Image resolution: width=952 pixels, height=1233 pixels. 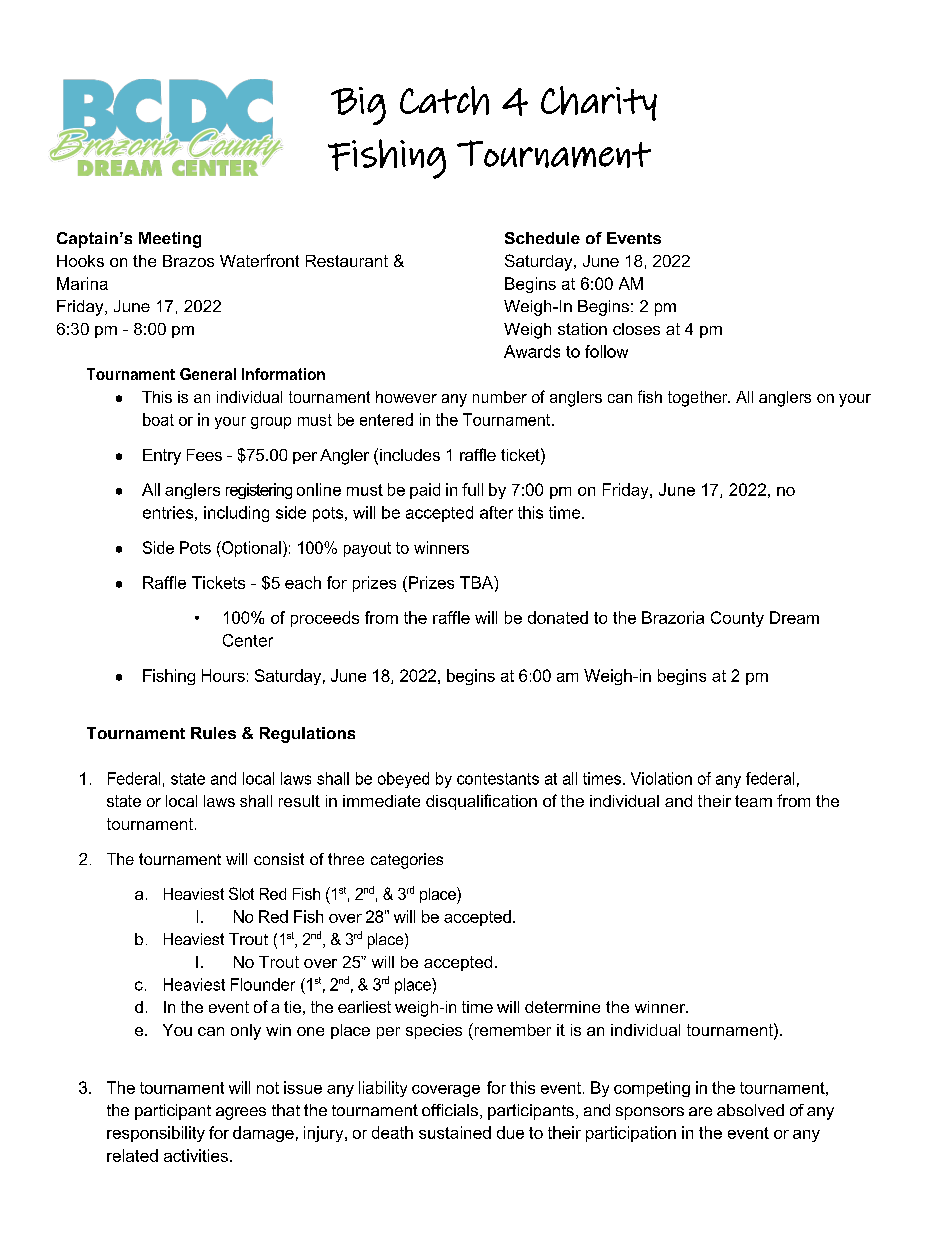 I want to click on Catch, so click(x=444, y=100).
